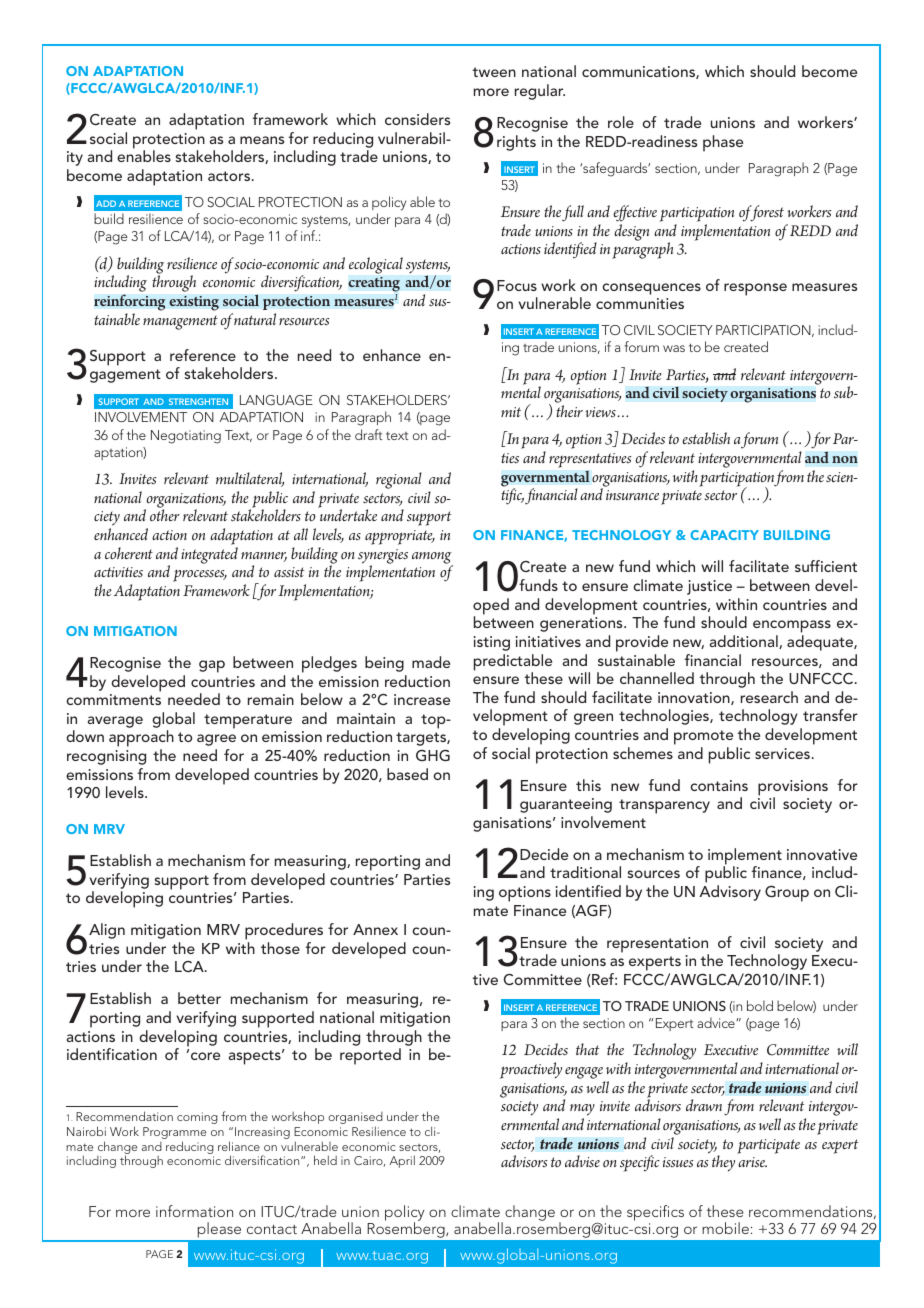 This screenshot has width=924, height=1308. I want to click on Negotiating, so click(186, 437).
